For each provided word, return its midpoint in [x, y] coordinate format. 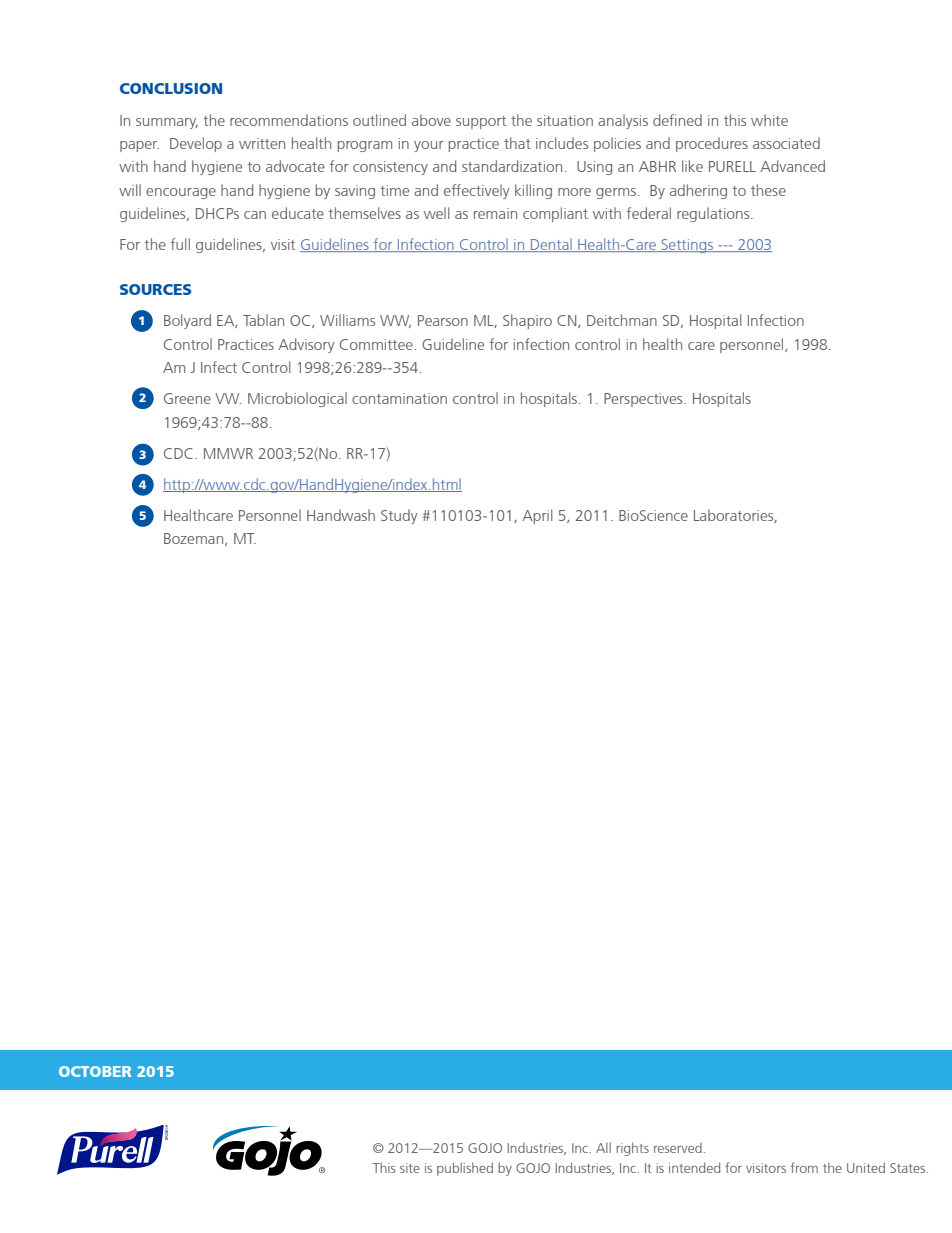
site [410, 1168]
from [804, 1167]
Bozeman [195, 539]
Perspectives [644, 400]
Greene [187, 398]
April [537, 516]
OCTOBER [95, 1071]
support [481, 122]
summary [167, 123]
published [465, 1169]
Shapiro [527, 321]
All [603, 1147]
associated [786, 143]
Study [399, 516]
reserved [679, 1148]
